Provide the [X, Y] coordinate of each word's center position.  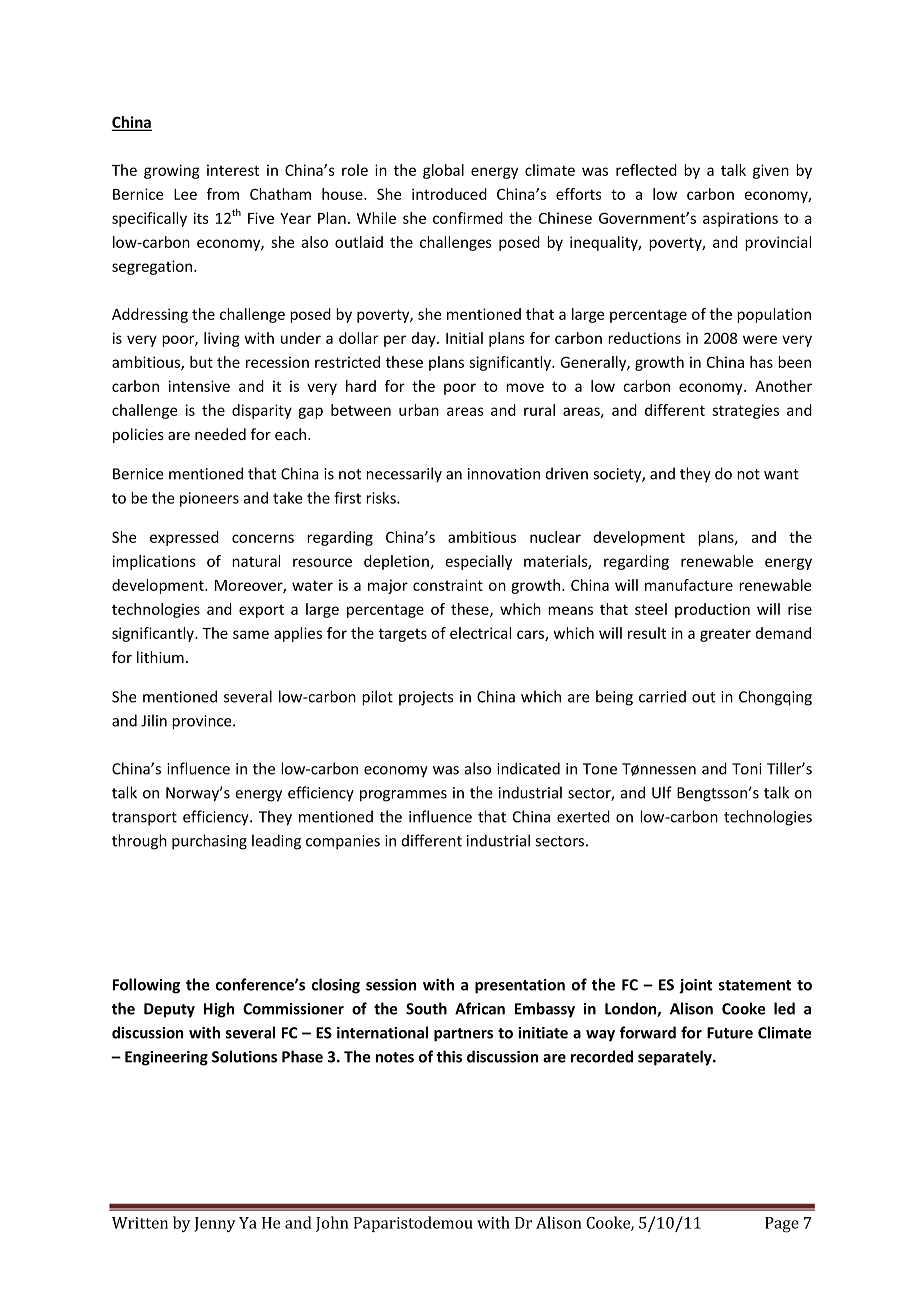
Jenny [214, 1224]
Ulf [662, 792]
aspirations [740, 219]
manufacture [689, 585]
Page [782, 1225]
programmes [403, 796]
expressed [184, 538]
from [223, 194]
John [332, 1224]
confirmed [468, 218]
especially [478, 562]
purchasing [209, 842]
